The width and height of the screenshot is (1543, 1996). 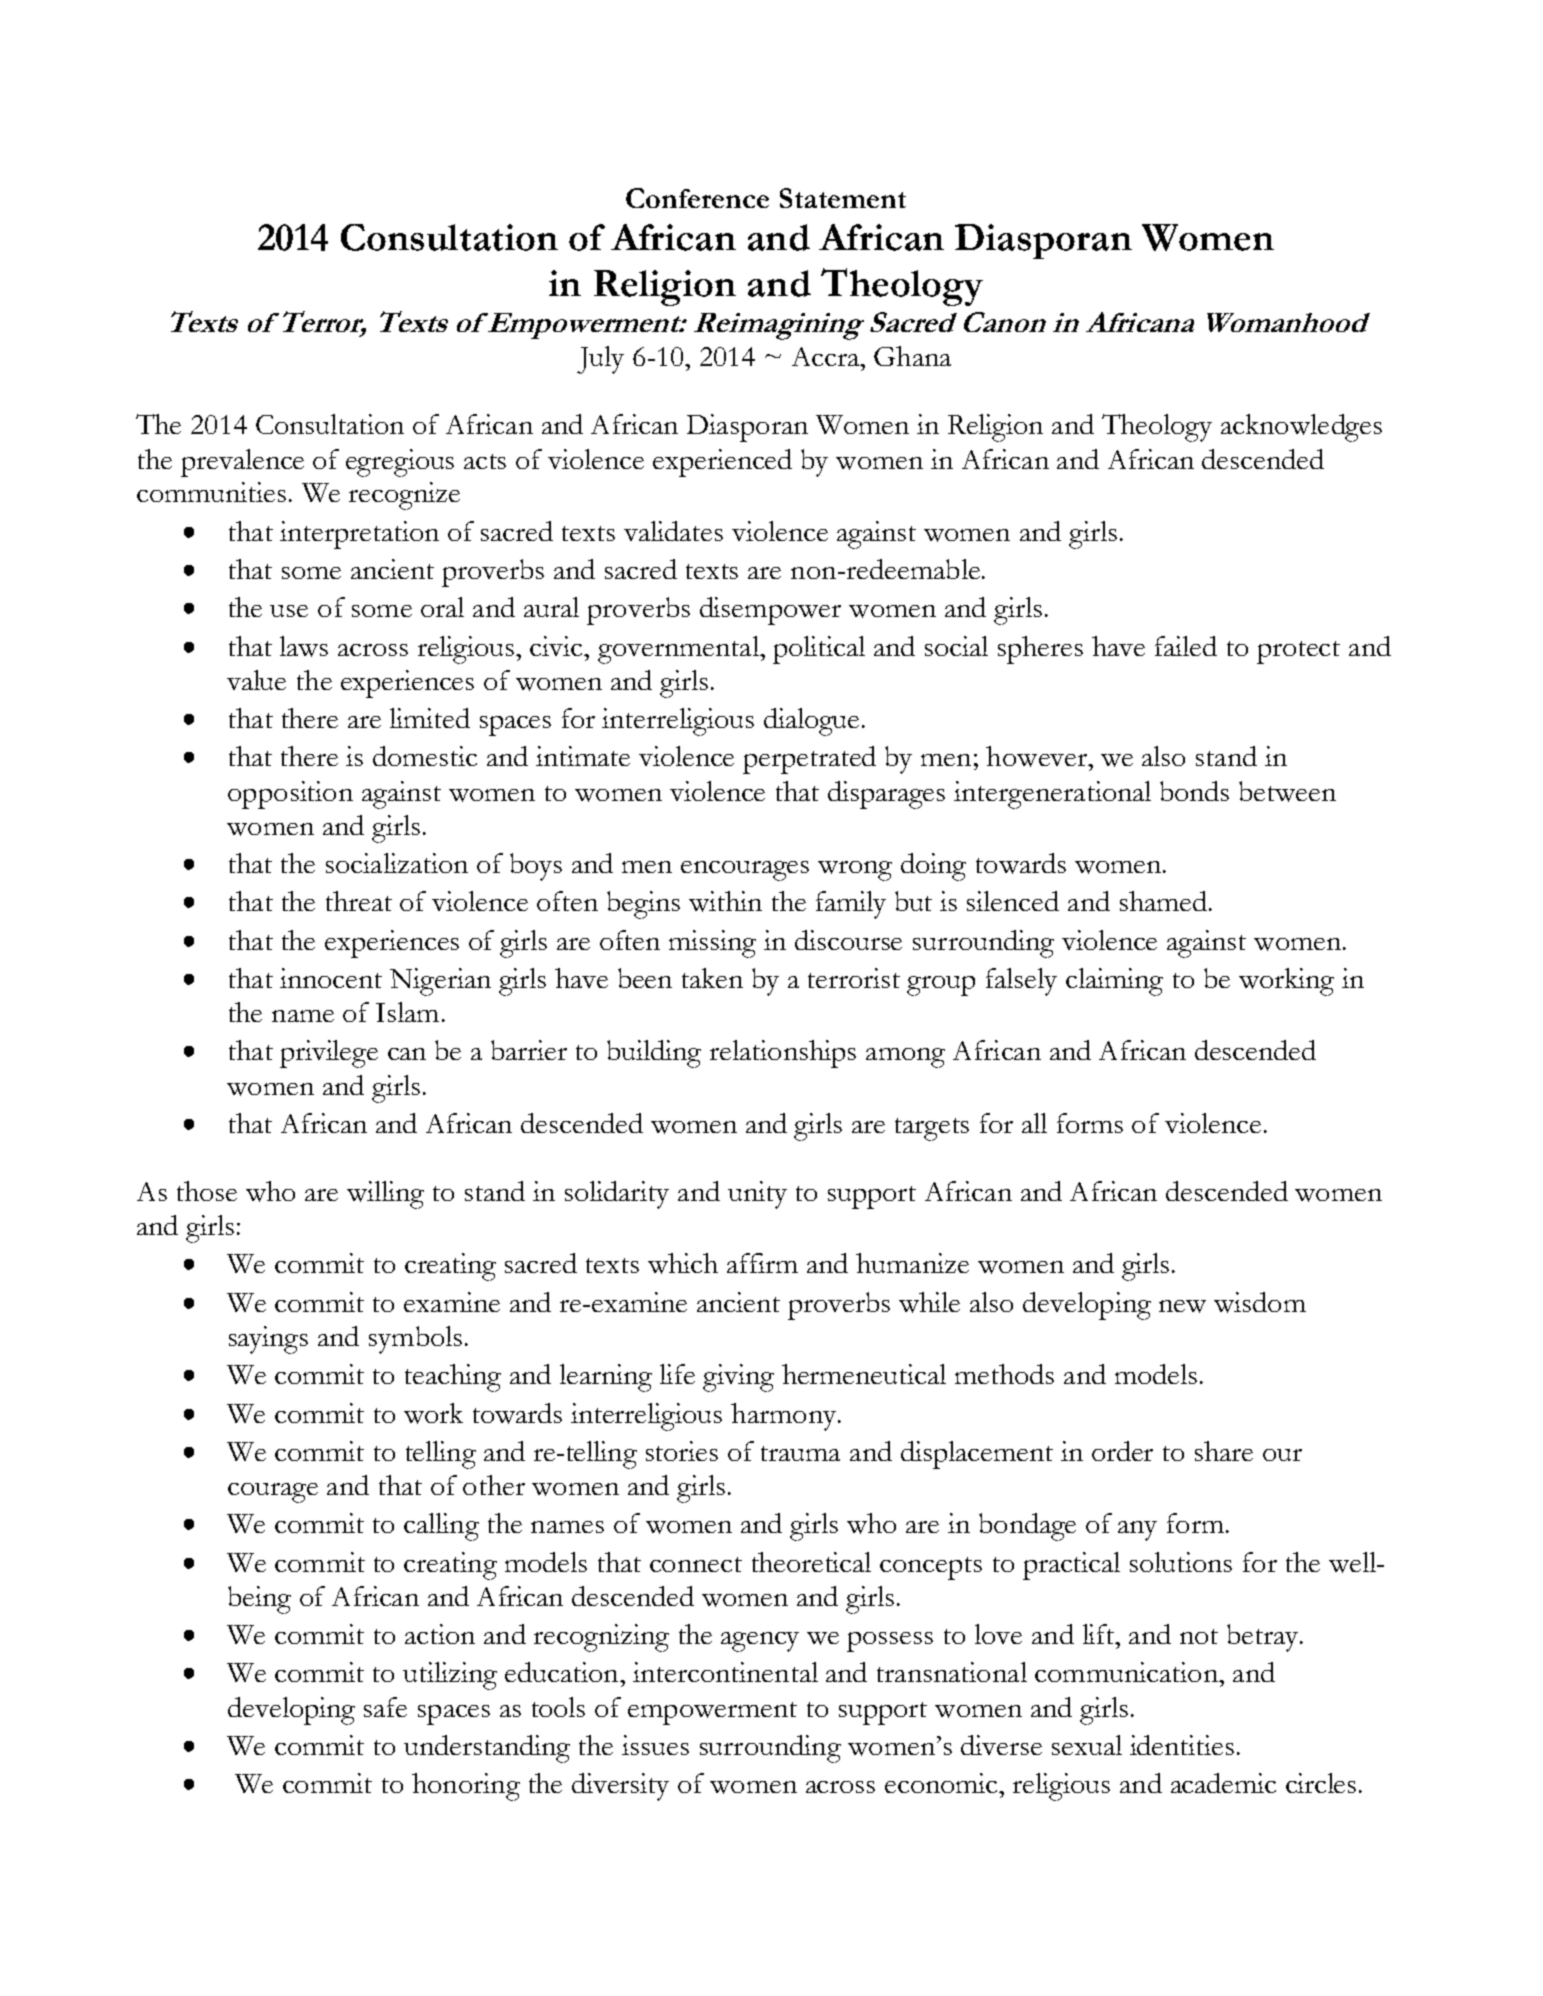 I want to click on threat, so click(x=359, y=901).
